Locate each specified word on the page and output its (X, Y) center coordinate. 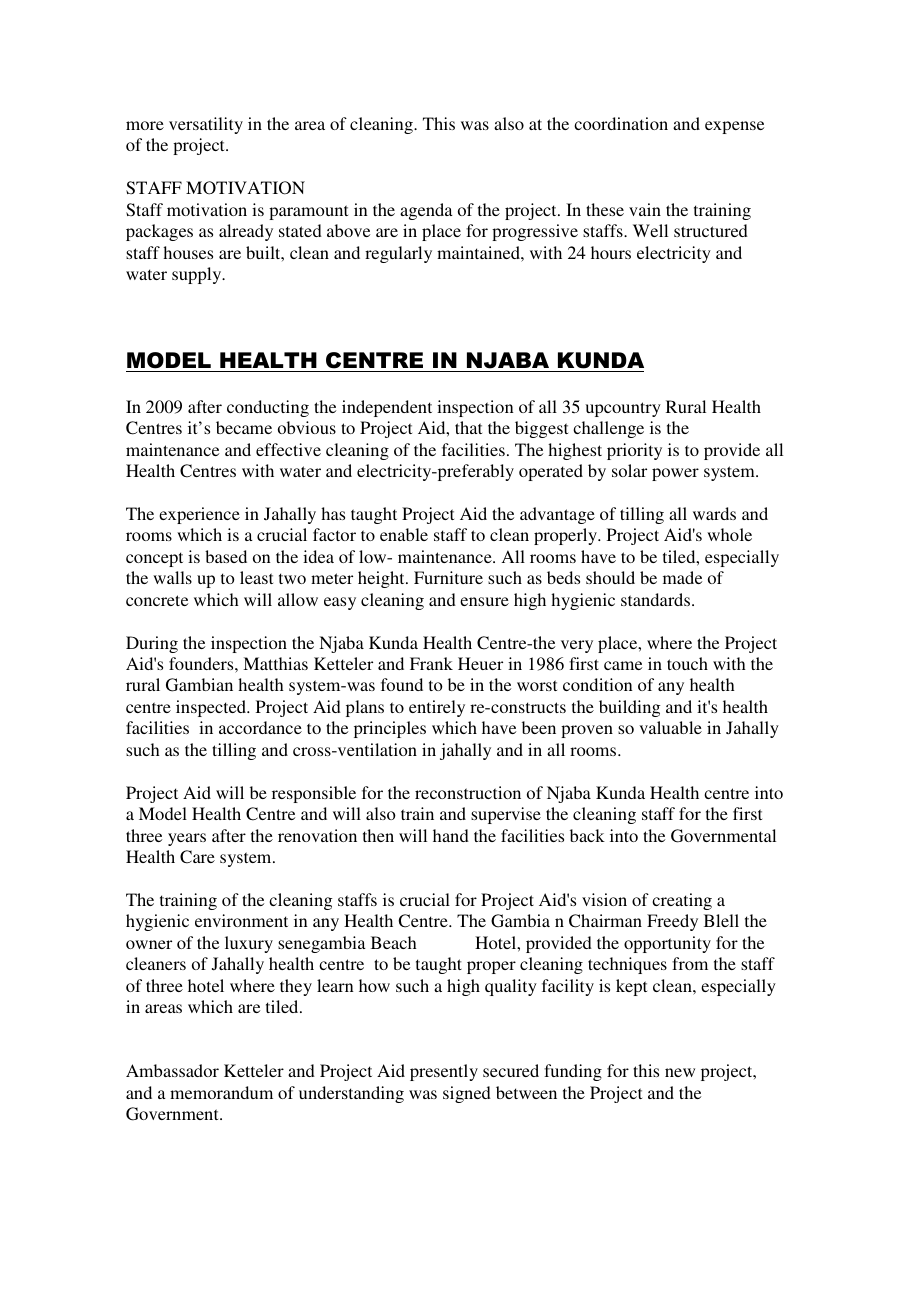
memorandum (221, 1092)
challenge (608, 429)
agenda (426, 211)
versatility (206, 125)
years (187, 839)
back (587, 835)
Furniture (448, 577)
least (256, 577)
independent (387, 408)
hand (451, 835)
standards (657, 599)
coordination (621, 123)
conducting (268, 408)
